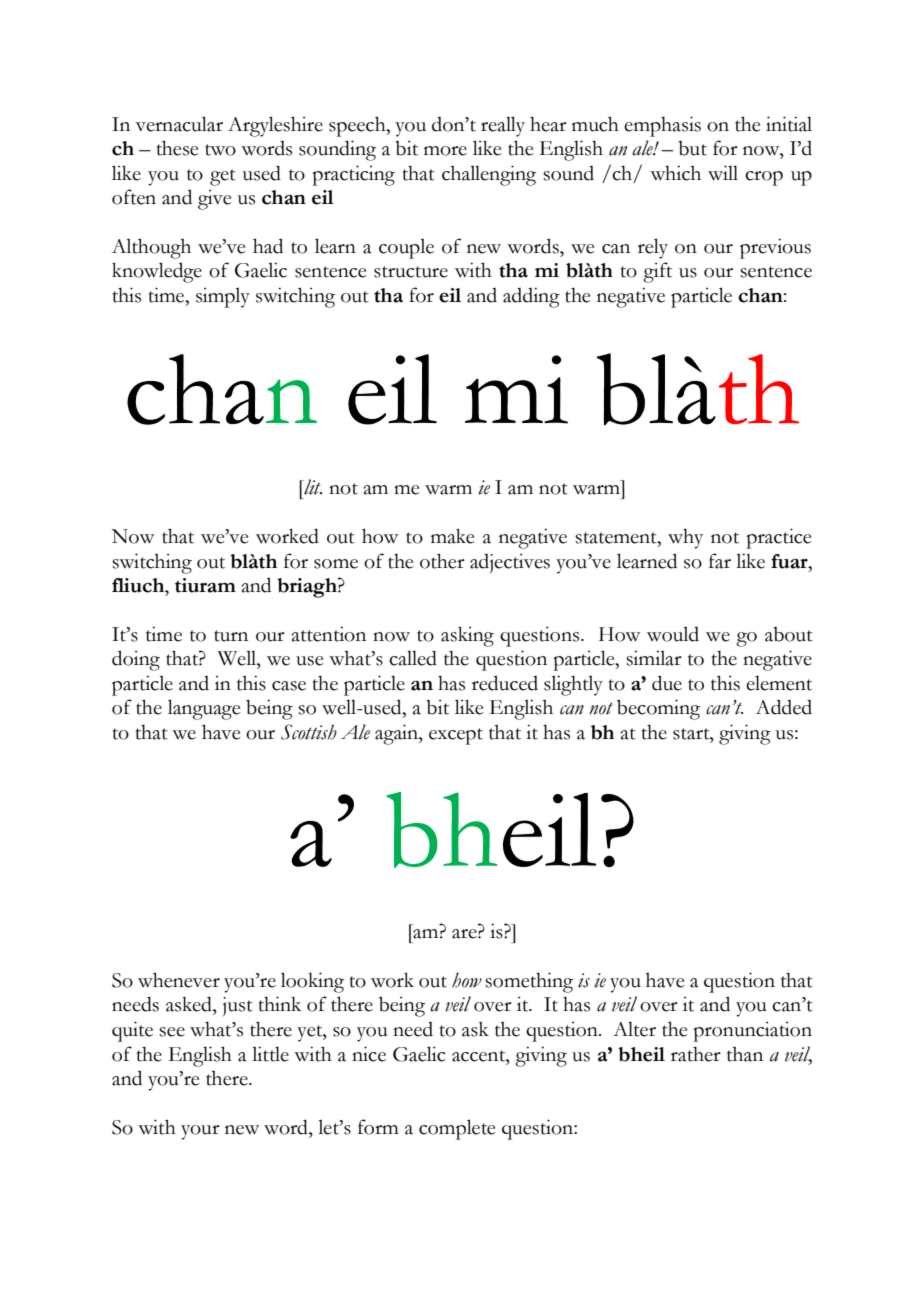 The height and width of the page is (1308, 924). What do you see at coordinates (673, 634) in the page?
I see `would` at bounding box center [673, 634].
